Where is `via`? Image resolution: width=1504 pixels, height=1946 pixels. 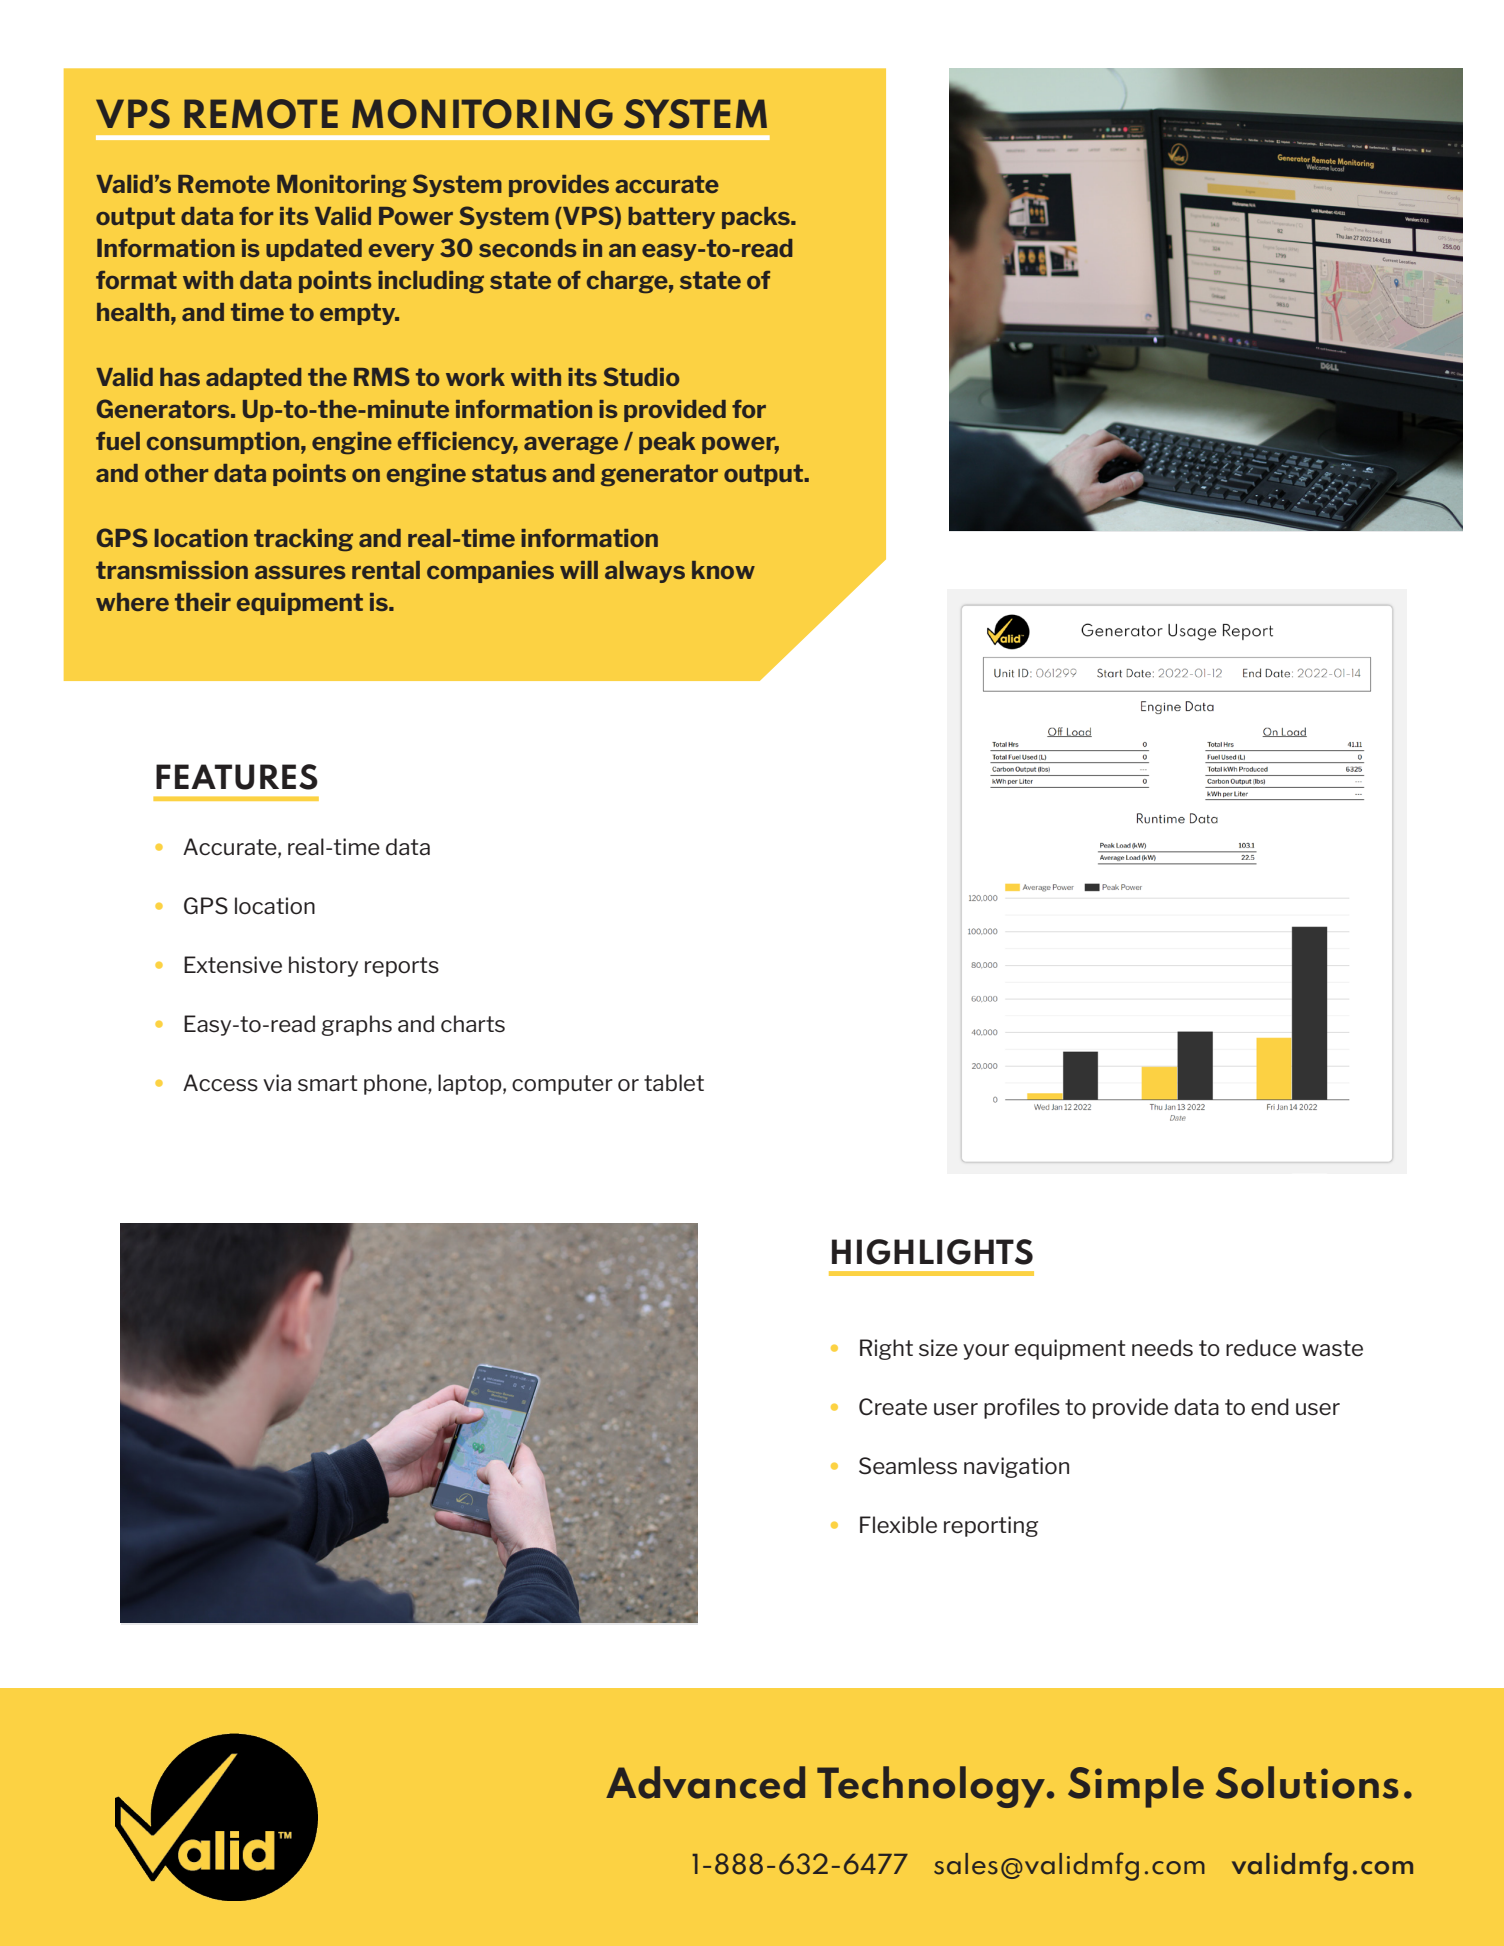
via is located at coordinates (277, 1082).
